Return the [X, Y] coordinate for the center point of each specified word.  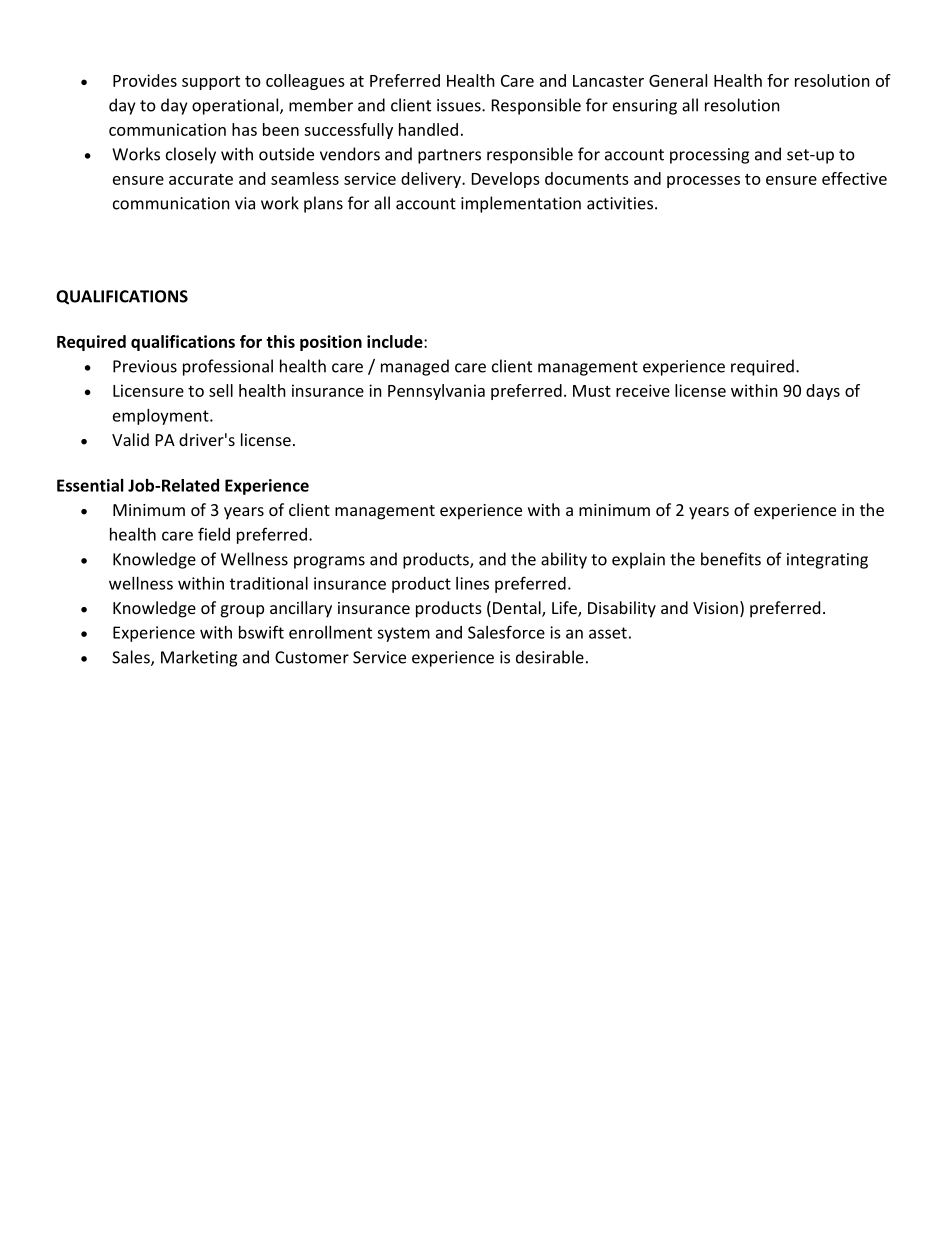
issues [460, 105]
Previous [145, 366]
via [245, 203]
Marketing [199, 658]
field [214, 534]
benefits [731, 559]
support [211, 83]
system [403, 634]
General [678, 80]
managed [415, 367]
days [823, 392]
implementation [521, 204]
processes [703, 182]
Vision [715, 608]
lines [472, 583]
